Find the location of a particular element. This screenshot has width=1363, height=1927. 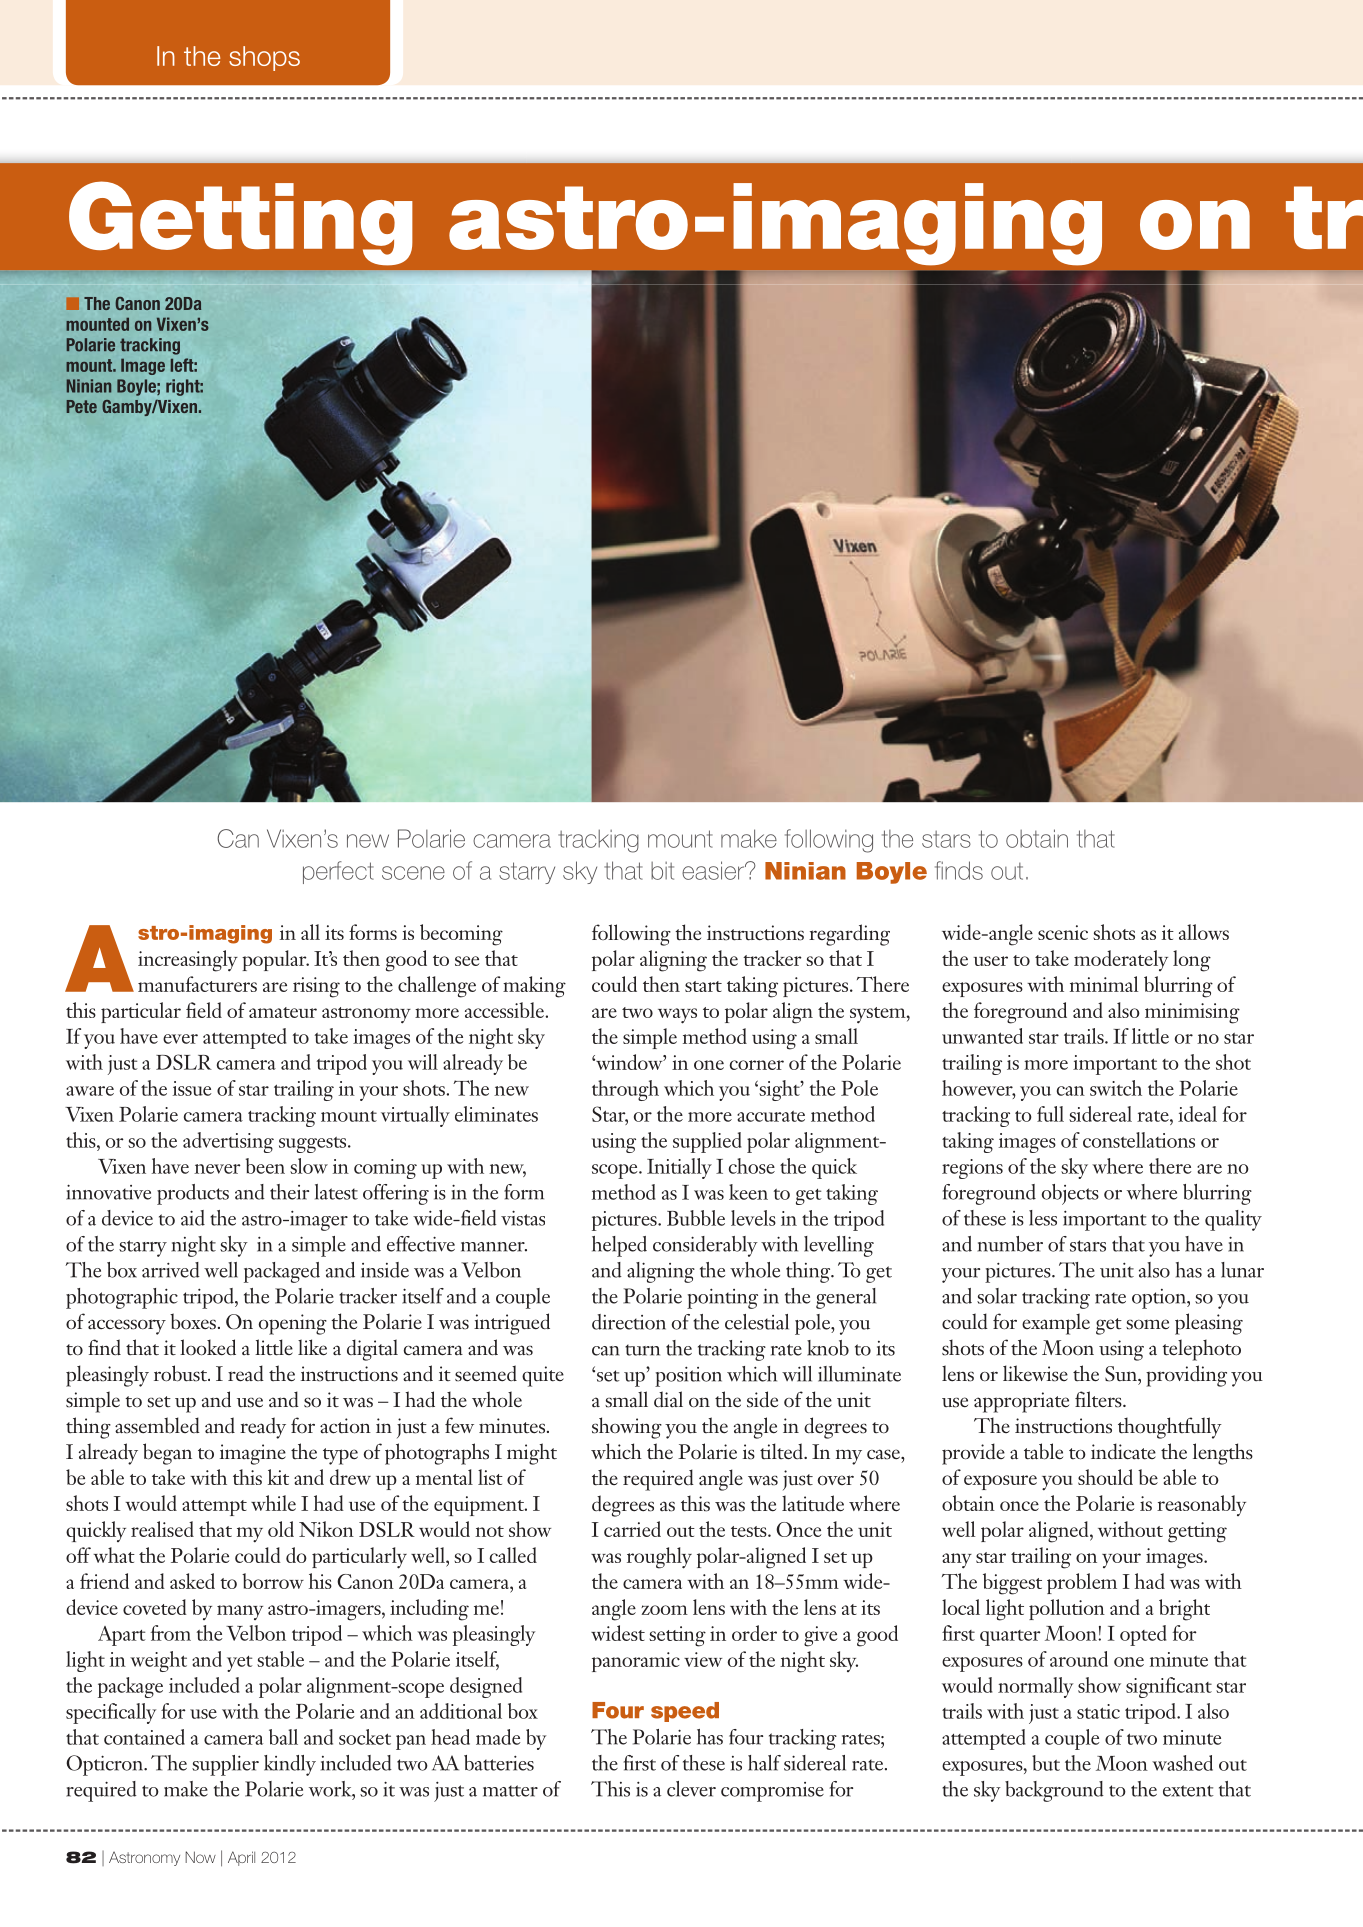

imagine is located at coordinates (253, 1454).
